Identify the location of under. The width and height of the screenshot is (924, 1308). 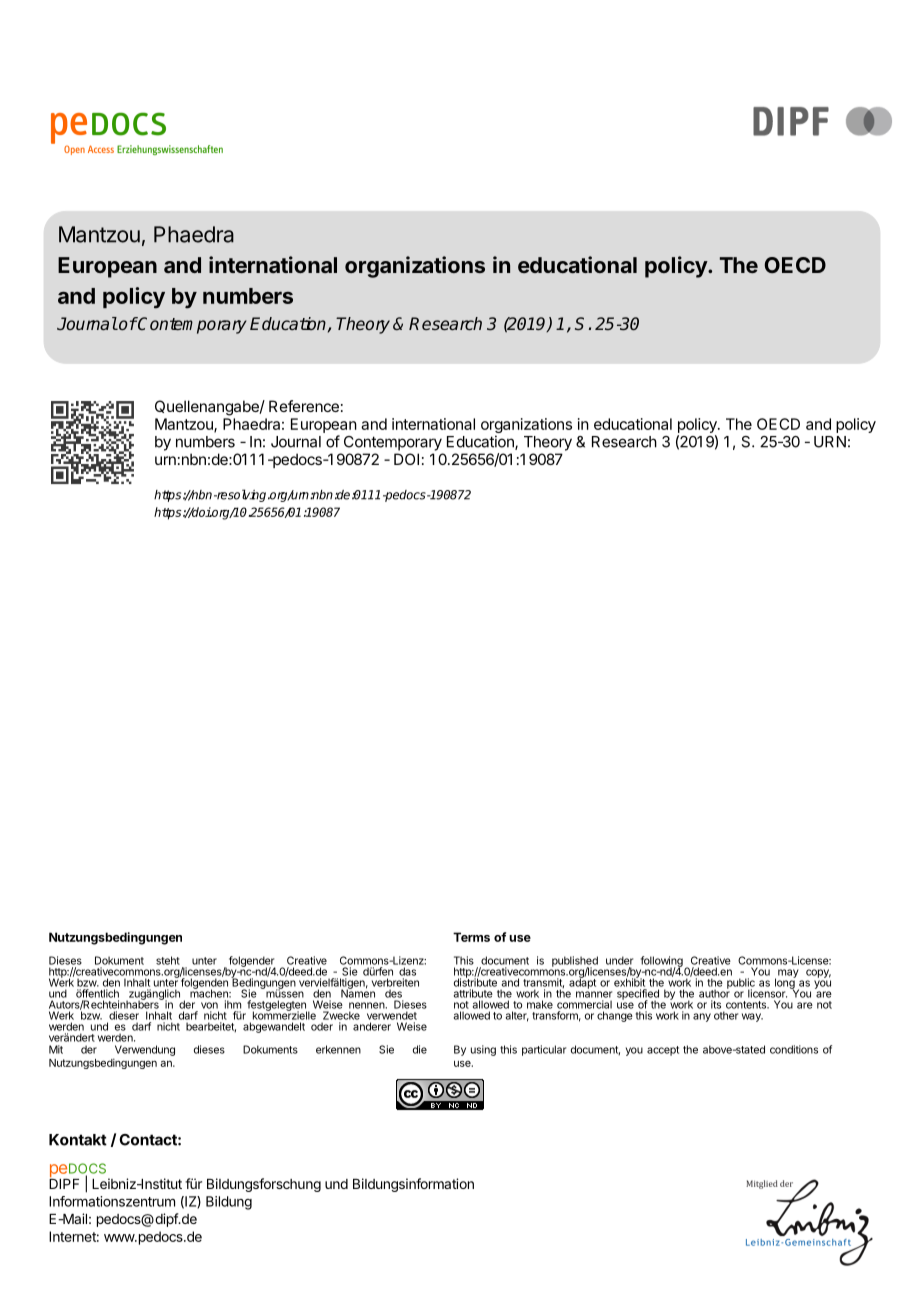
(619, 960).
